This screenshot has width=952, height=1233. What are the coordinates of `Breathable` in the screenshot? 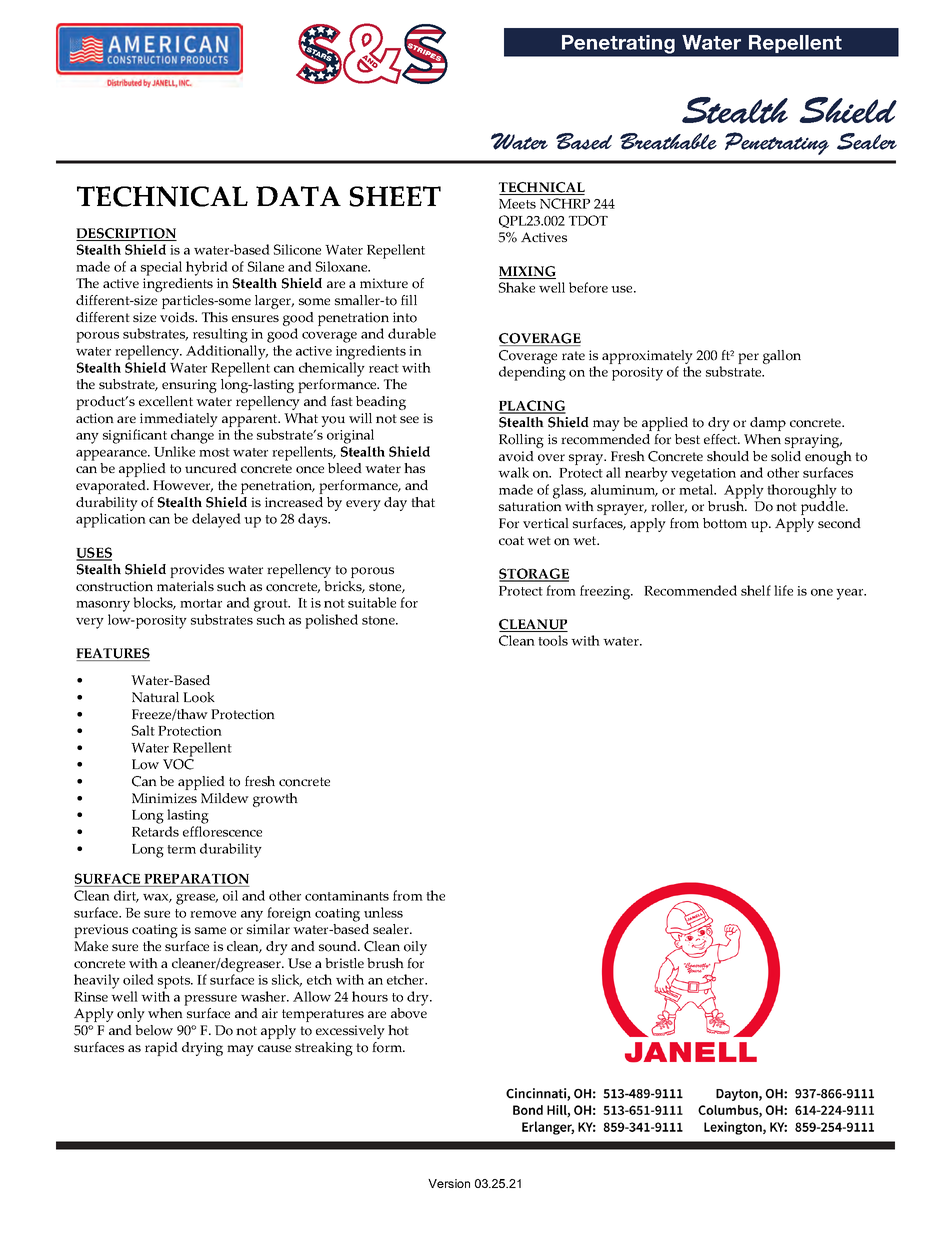 It's located at (668, 141).
